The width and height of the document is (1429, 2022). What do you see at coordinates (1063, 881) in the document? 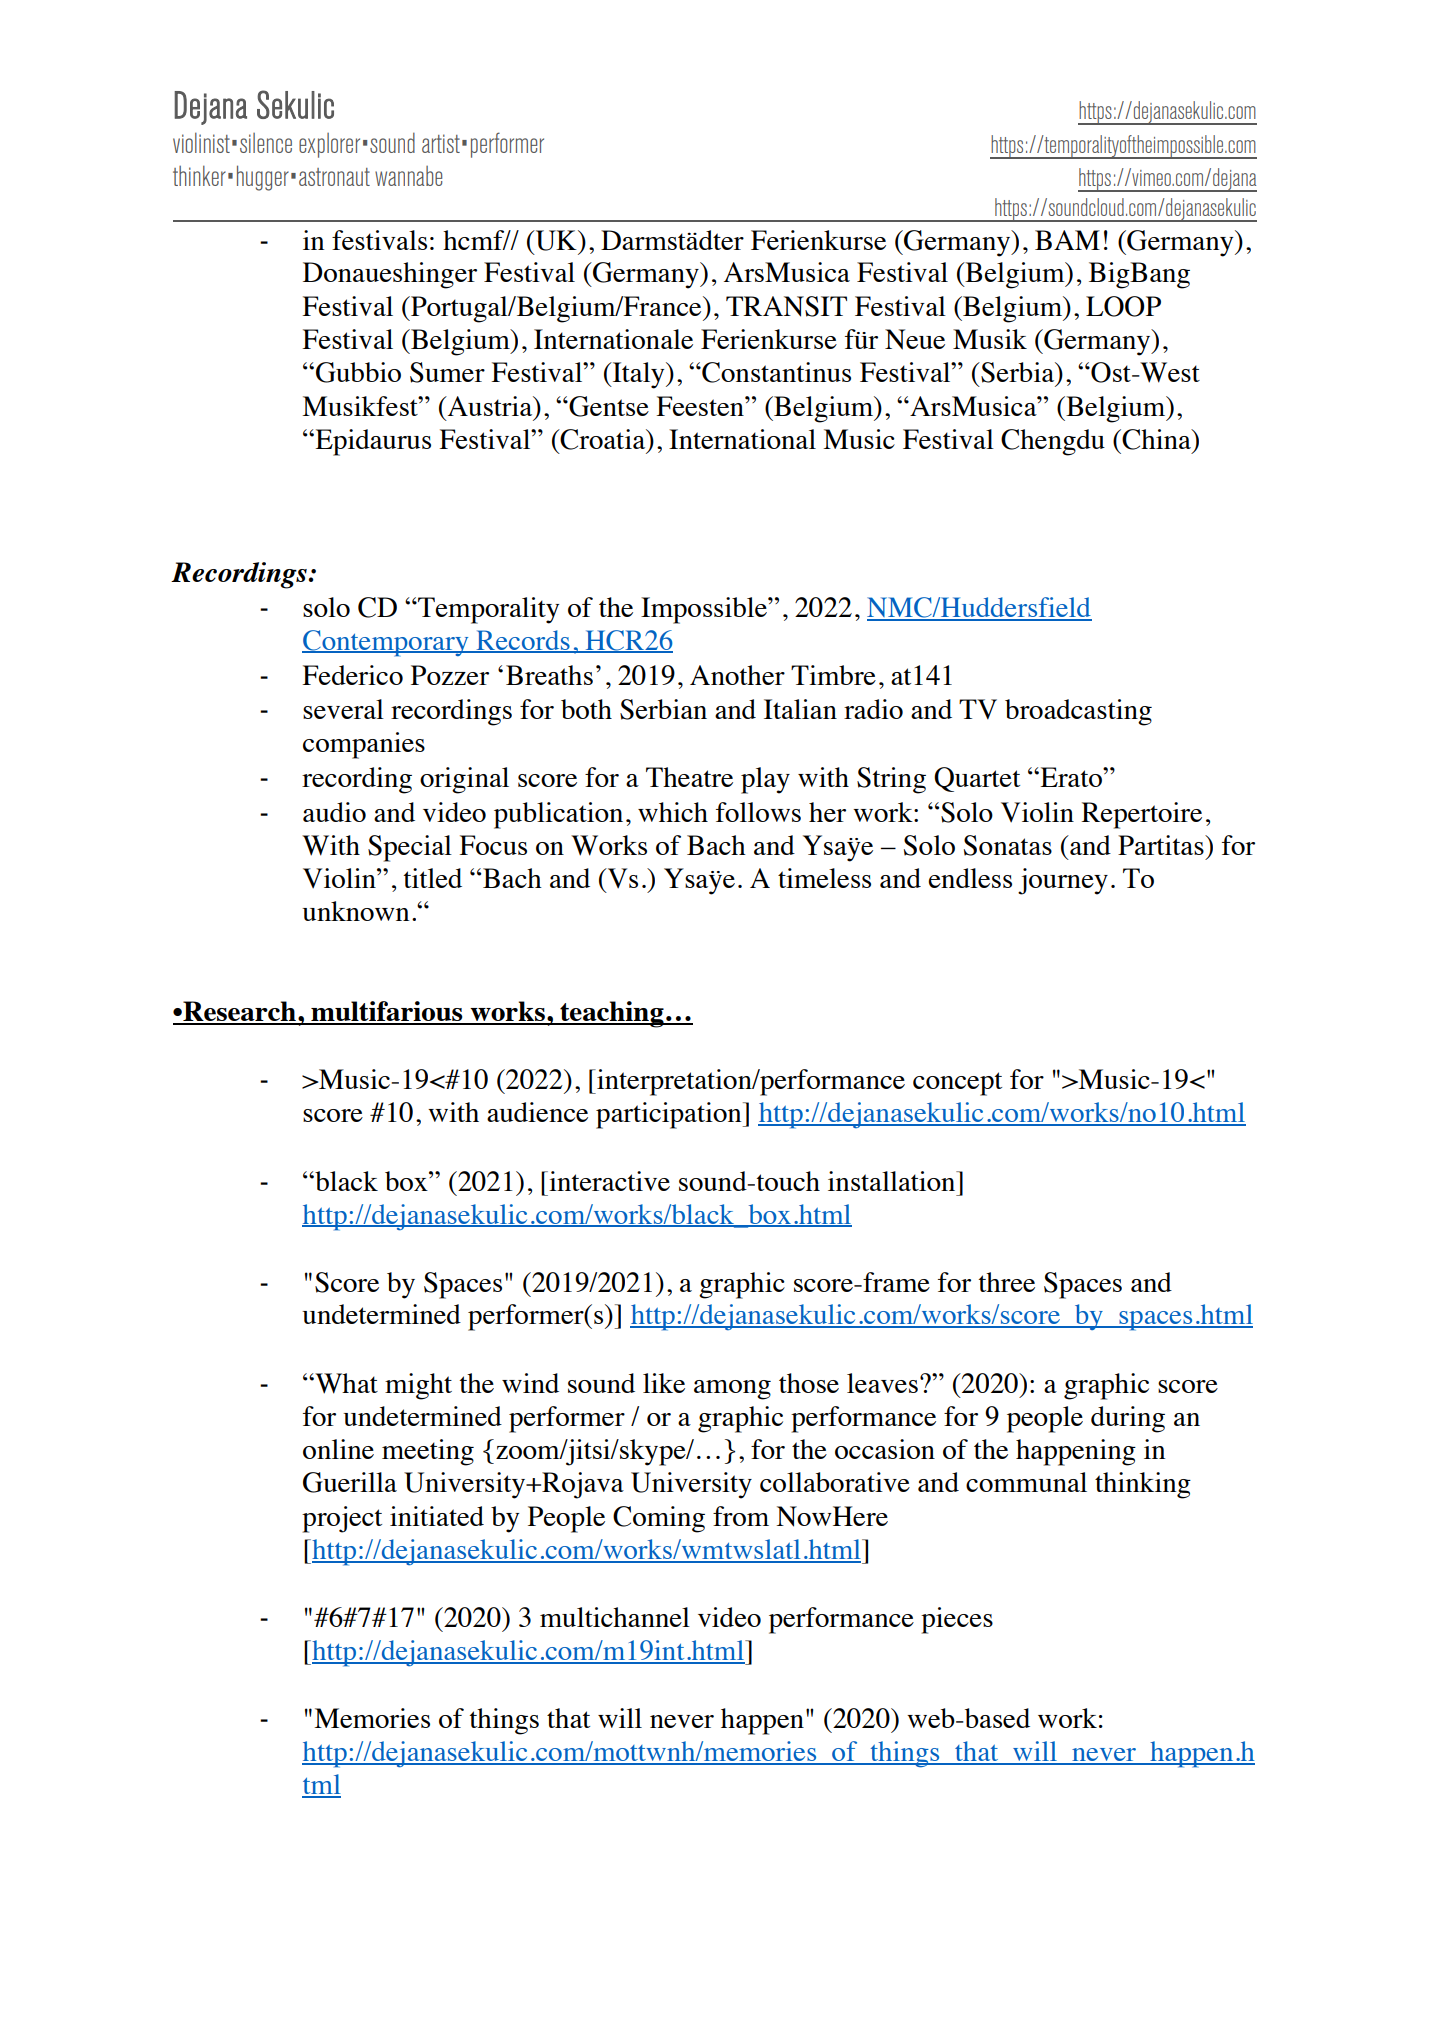
I see `journey` at bounding box center [1063, 881].
